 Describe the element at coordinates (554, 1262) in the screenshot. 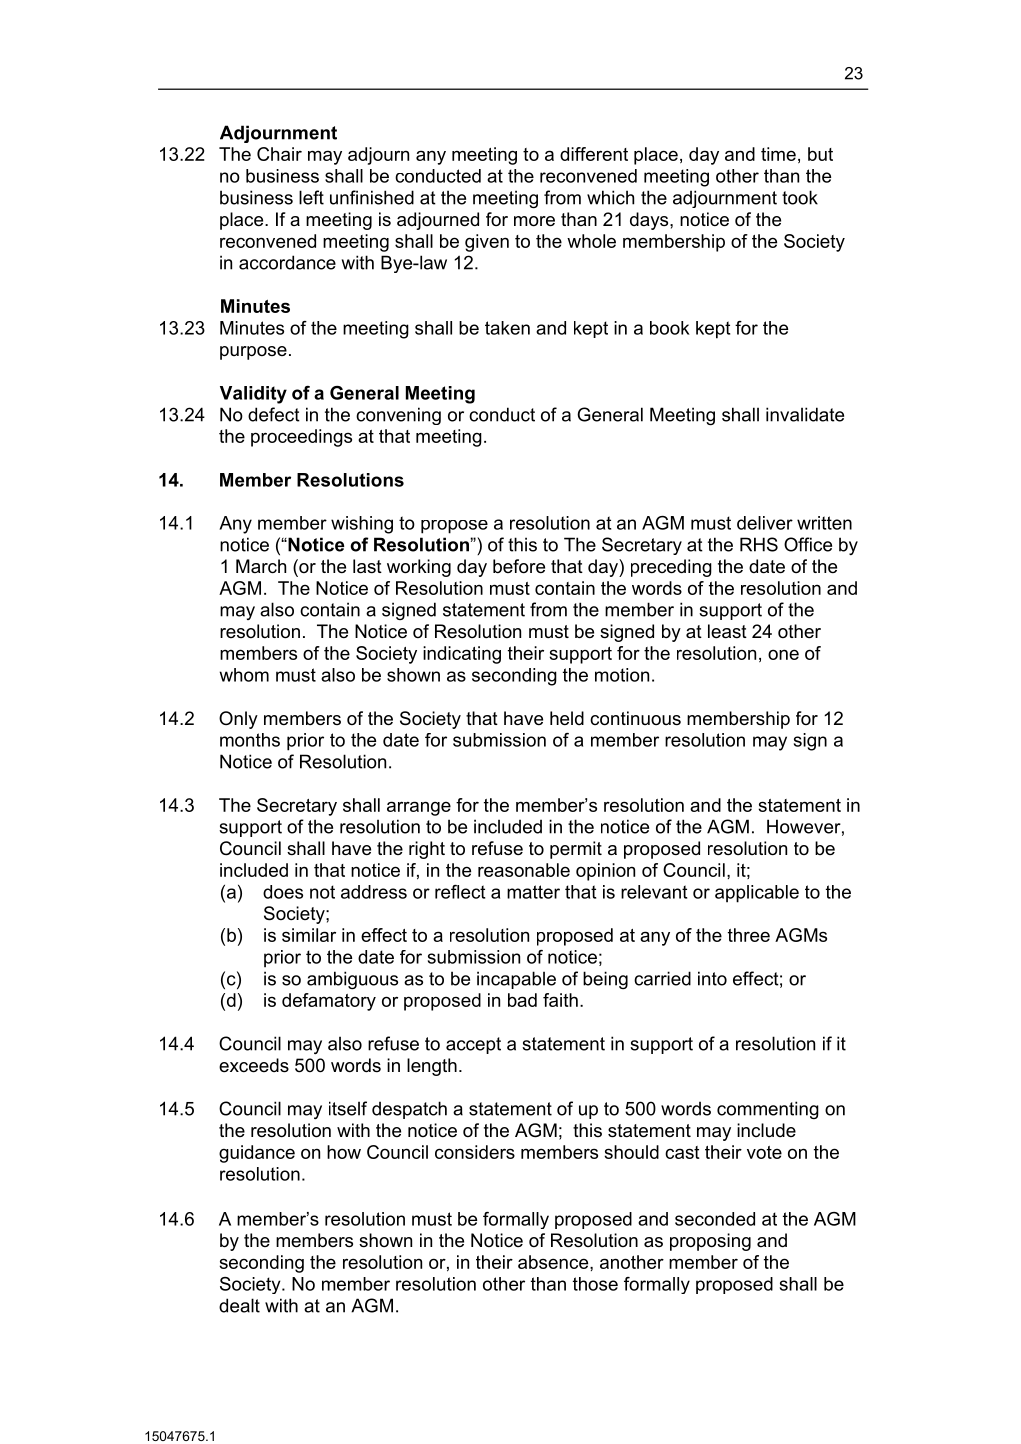

I see `absence` at that location.
